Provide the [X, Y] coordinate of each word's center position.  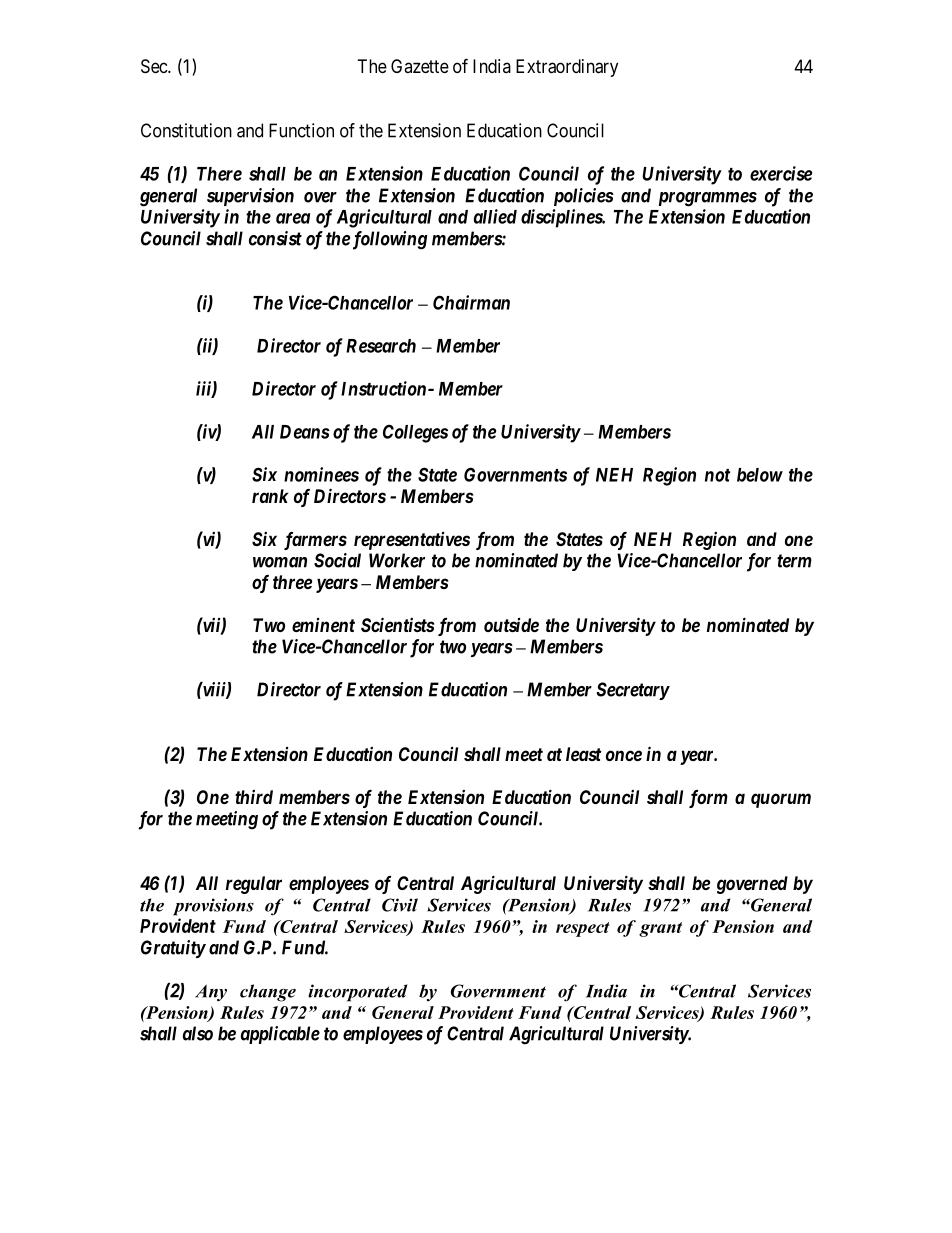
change [268, 993]
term [794, 561]
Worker [397, 560]
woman [280, 562]
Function [301, 130]
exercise [781, 173]
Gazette [420, 66]
